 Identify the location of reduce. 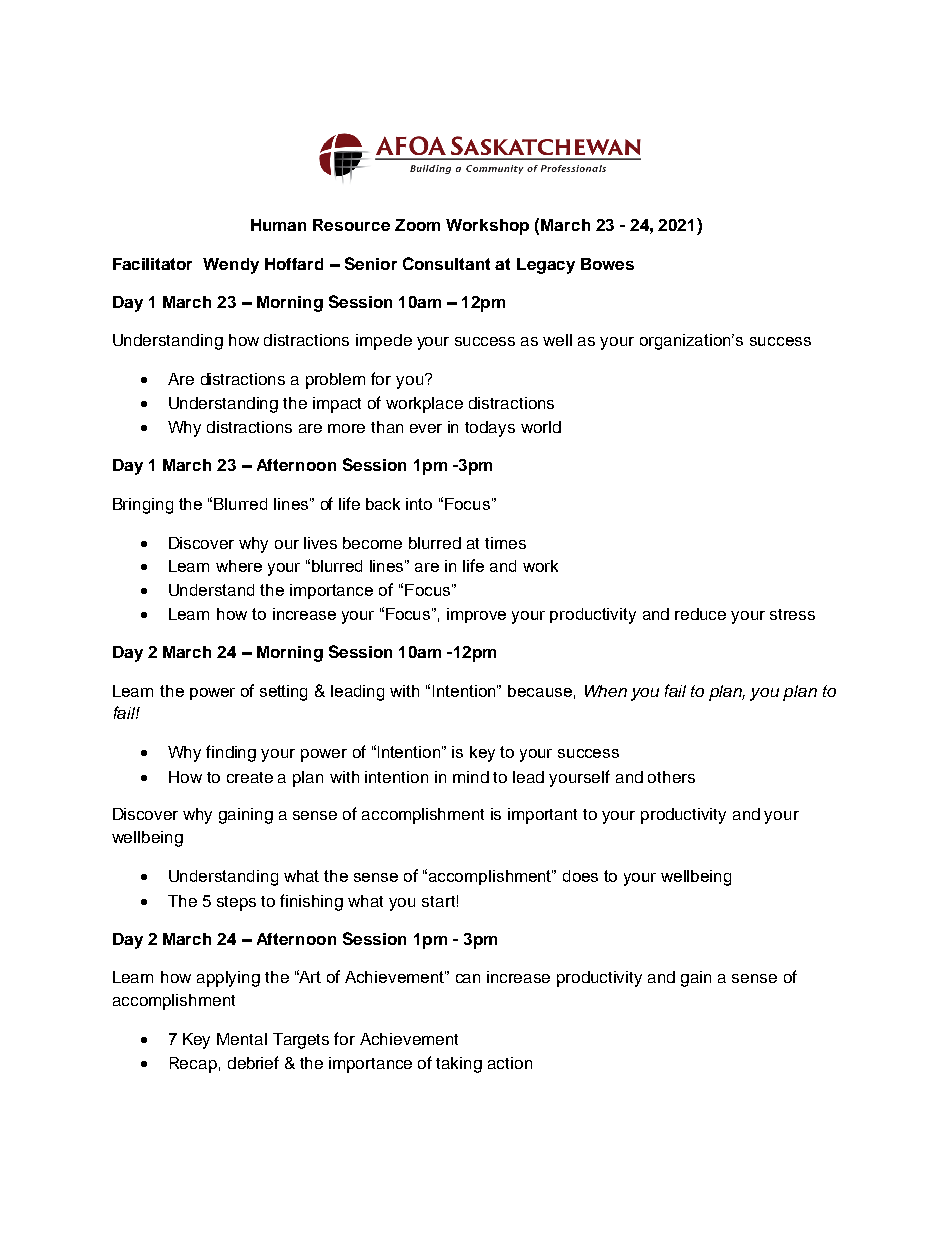
(700, 614).
